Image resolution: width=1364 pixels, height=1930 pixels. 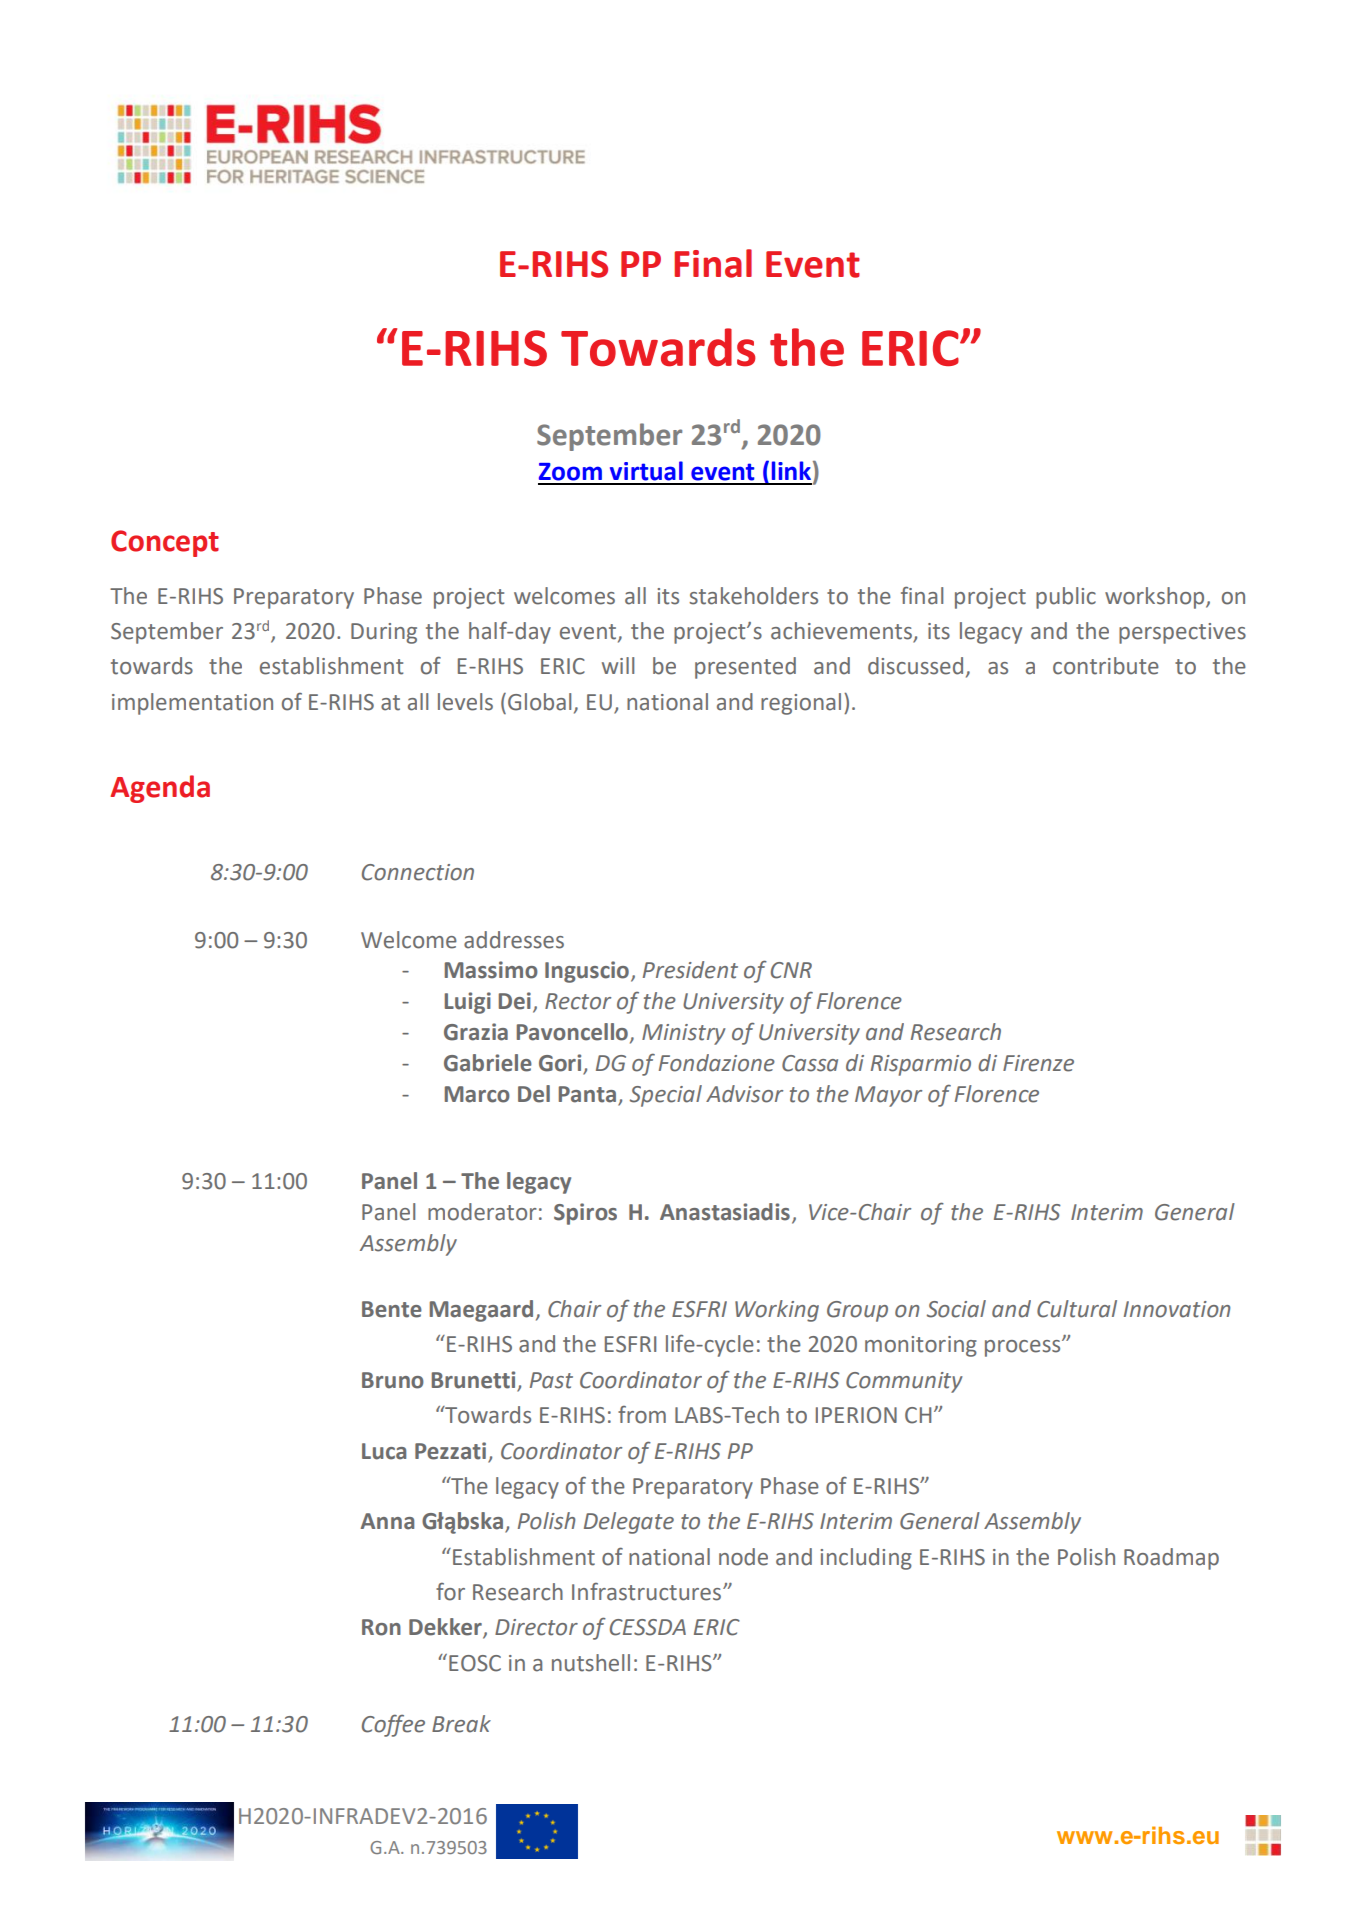 I want to click on Concept, so click(x=165, y=543).
